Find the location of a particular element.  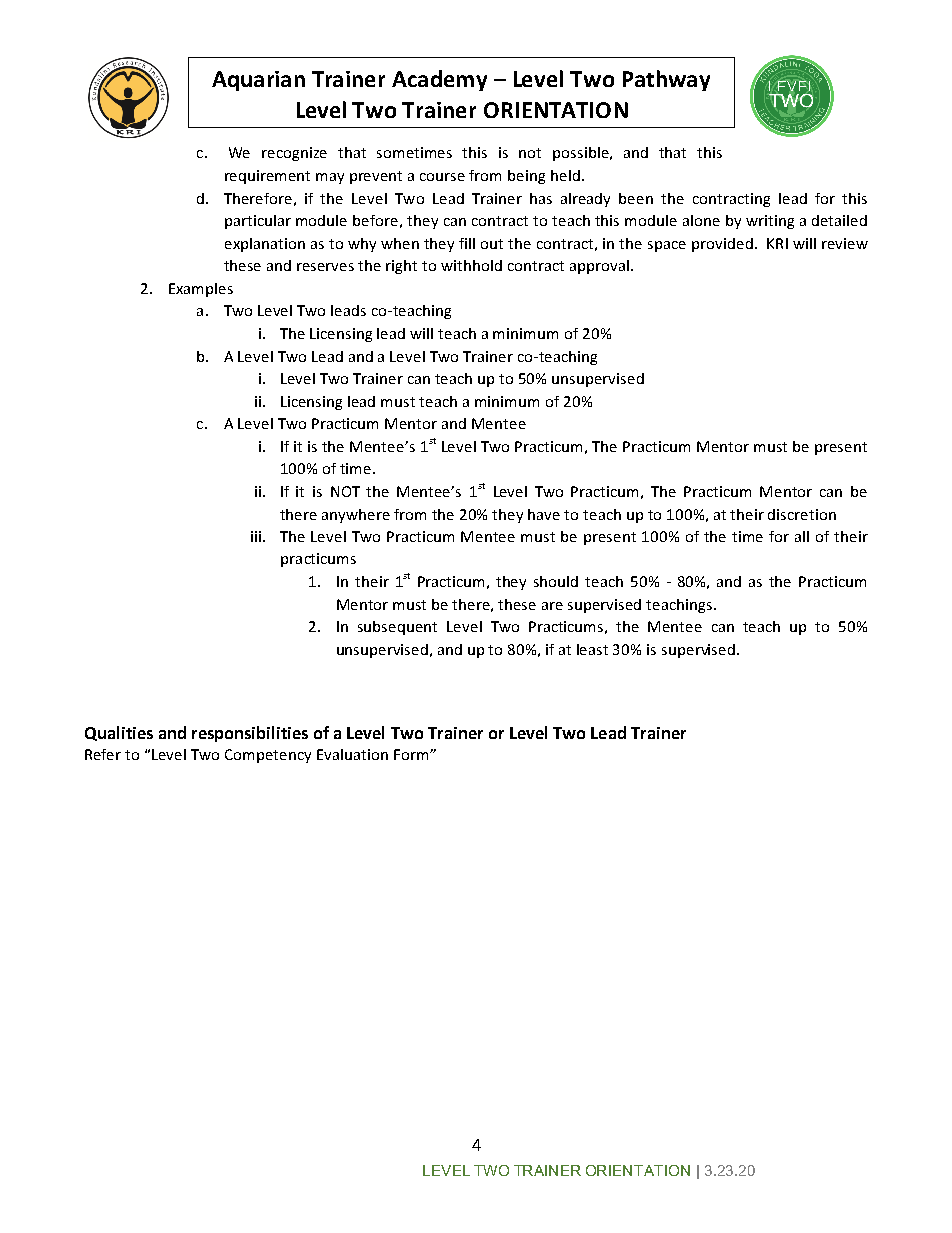

Aquarian is located at coordinates (258, 81).
